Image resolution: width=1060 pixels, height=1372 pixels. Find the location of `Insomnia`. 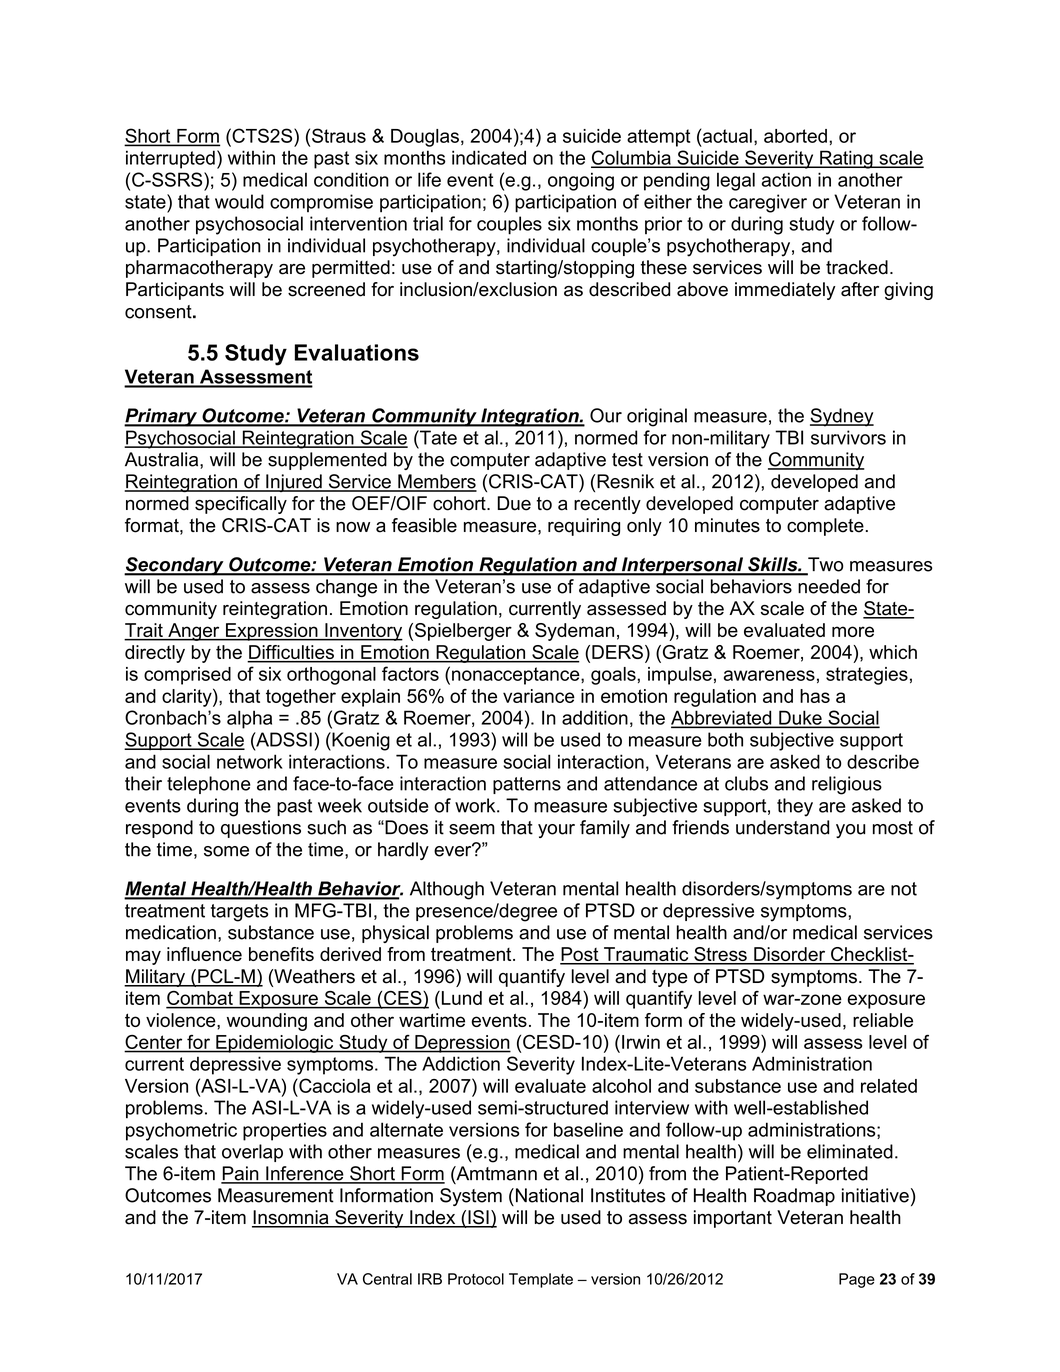

Insomnia is located at coordinates (291, 1218).
